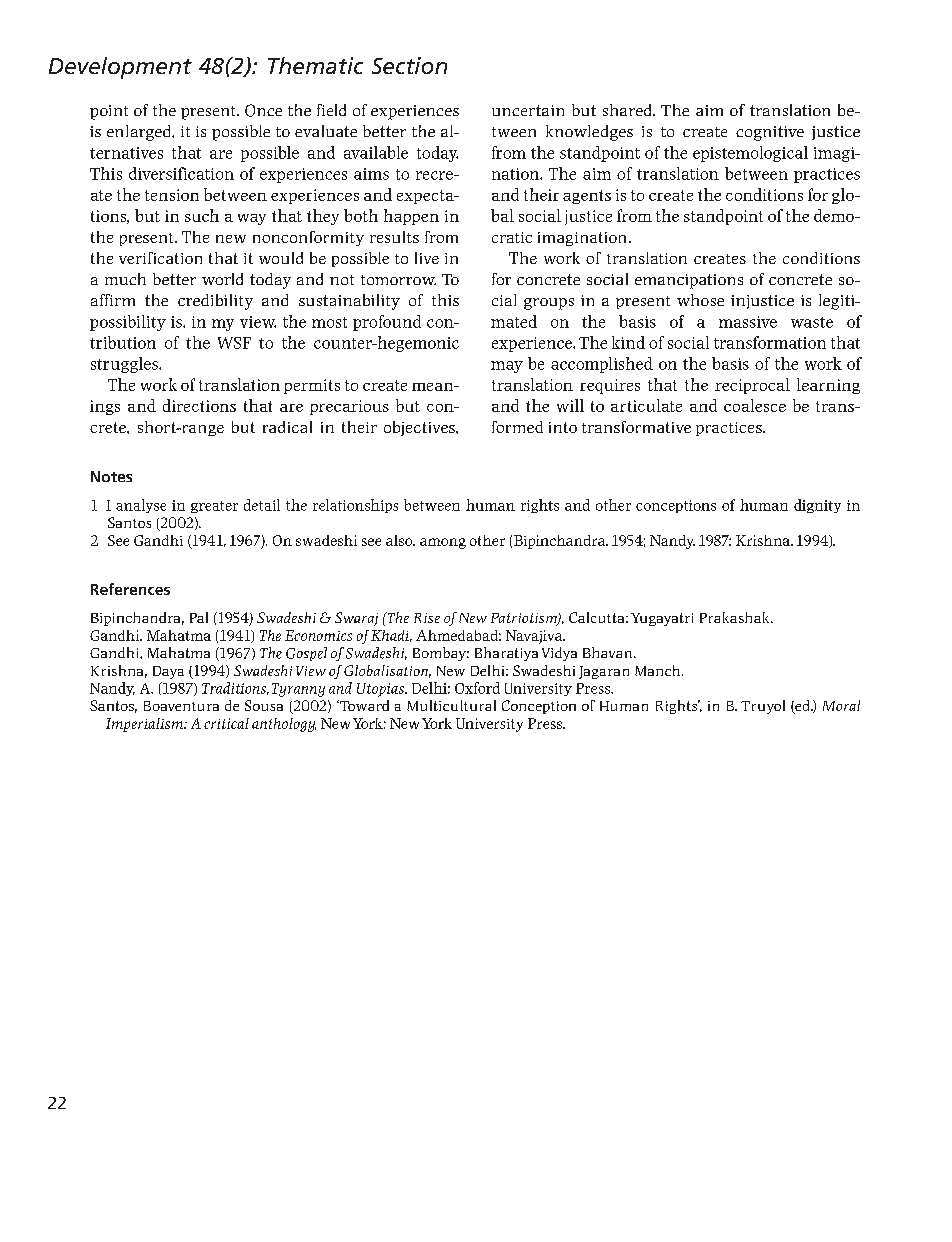  What do you see at coordinates (752, 386) in the page?
I see `reciprocal` at bounding box center [752, 386].
